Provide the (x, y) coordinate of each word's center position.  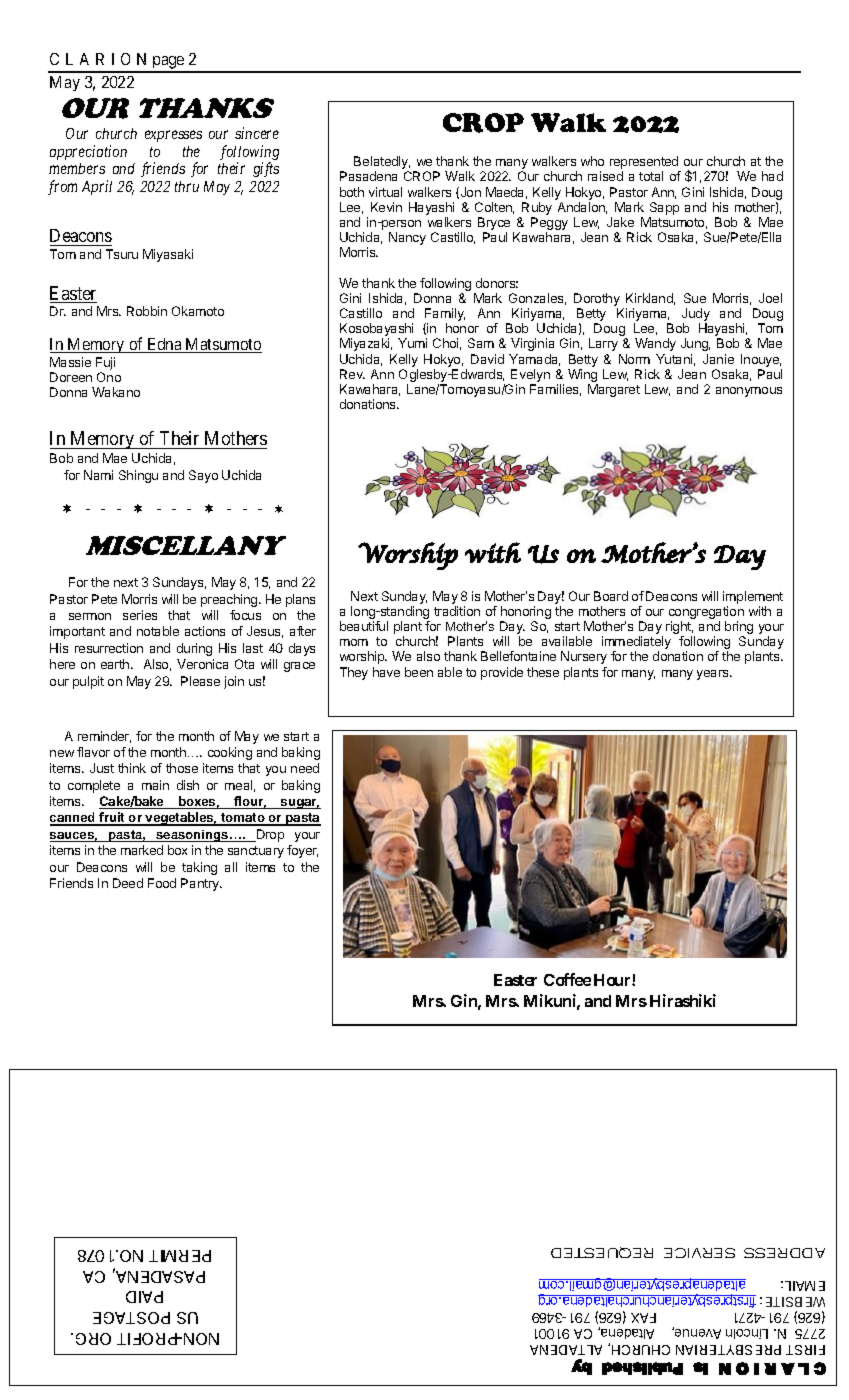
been (419, 672)
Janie (718, 359)
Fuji (105, 365)
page (168, 64)
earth (116, 664)
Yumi (412, 343)
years (714, 675)
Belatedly (382, 164)
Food (162, 883)
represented (645, 164)
